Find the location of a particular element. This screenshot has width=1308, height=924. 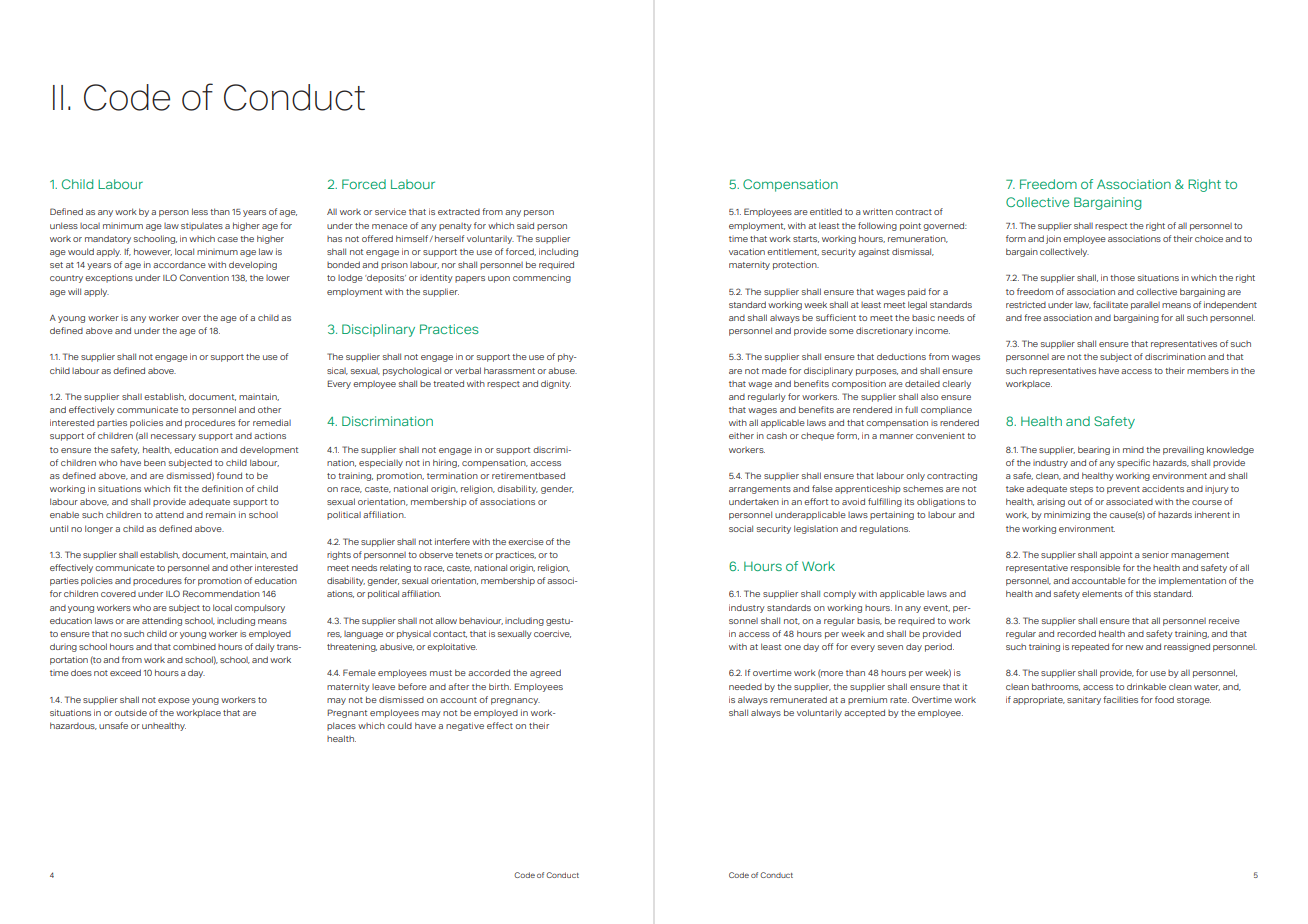

specific is located at coordinates (1133, 463).
